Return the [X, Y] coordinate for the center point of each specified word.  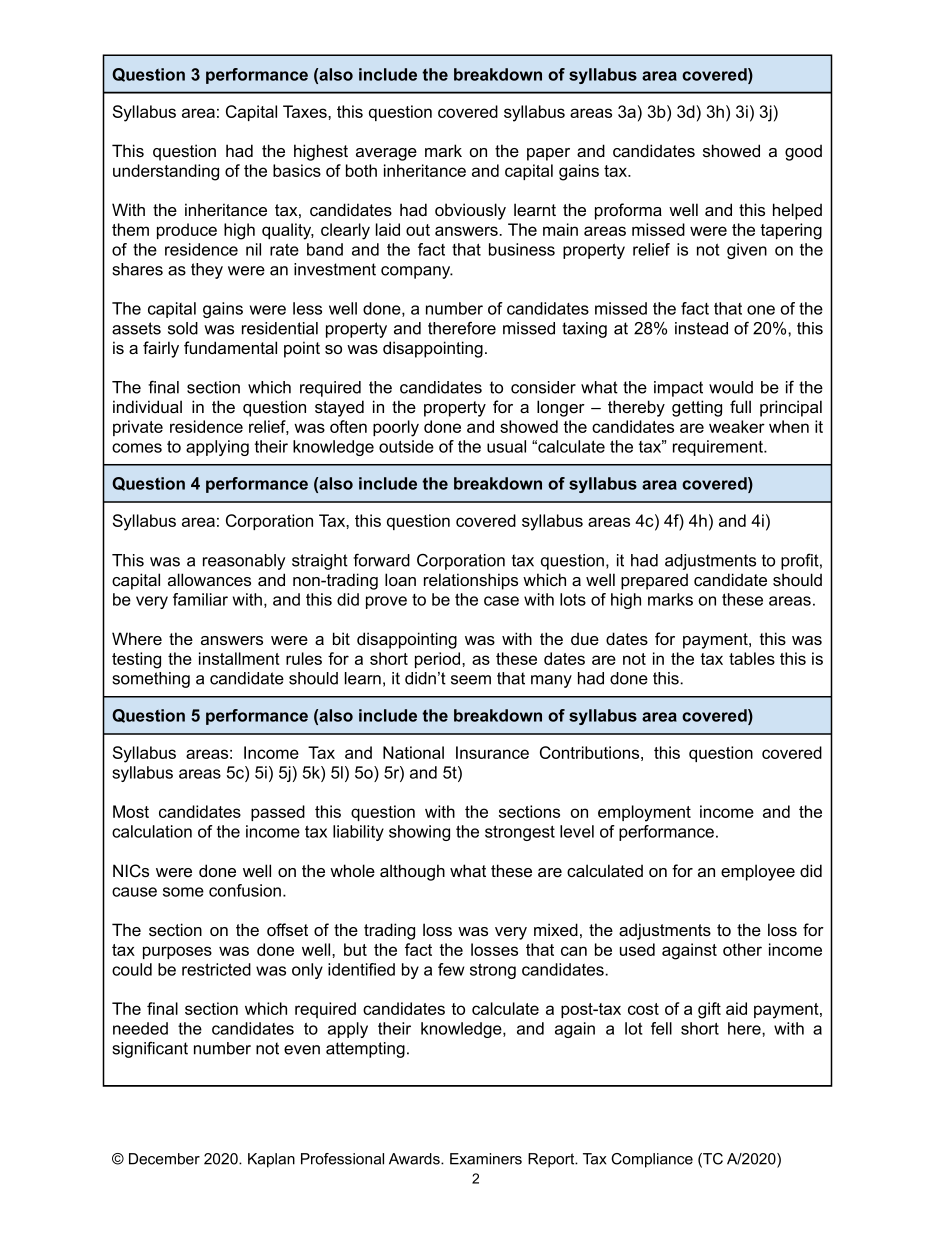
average [386, 154]
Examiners [486, 1159]
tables [752, 658]
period [439, 660]
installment [239, 658]
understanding [166, 172]
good [803, 152]
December [164, 1159]
